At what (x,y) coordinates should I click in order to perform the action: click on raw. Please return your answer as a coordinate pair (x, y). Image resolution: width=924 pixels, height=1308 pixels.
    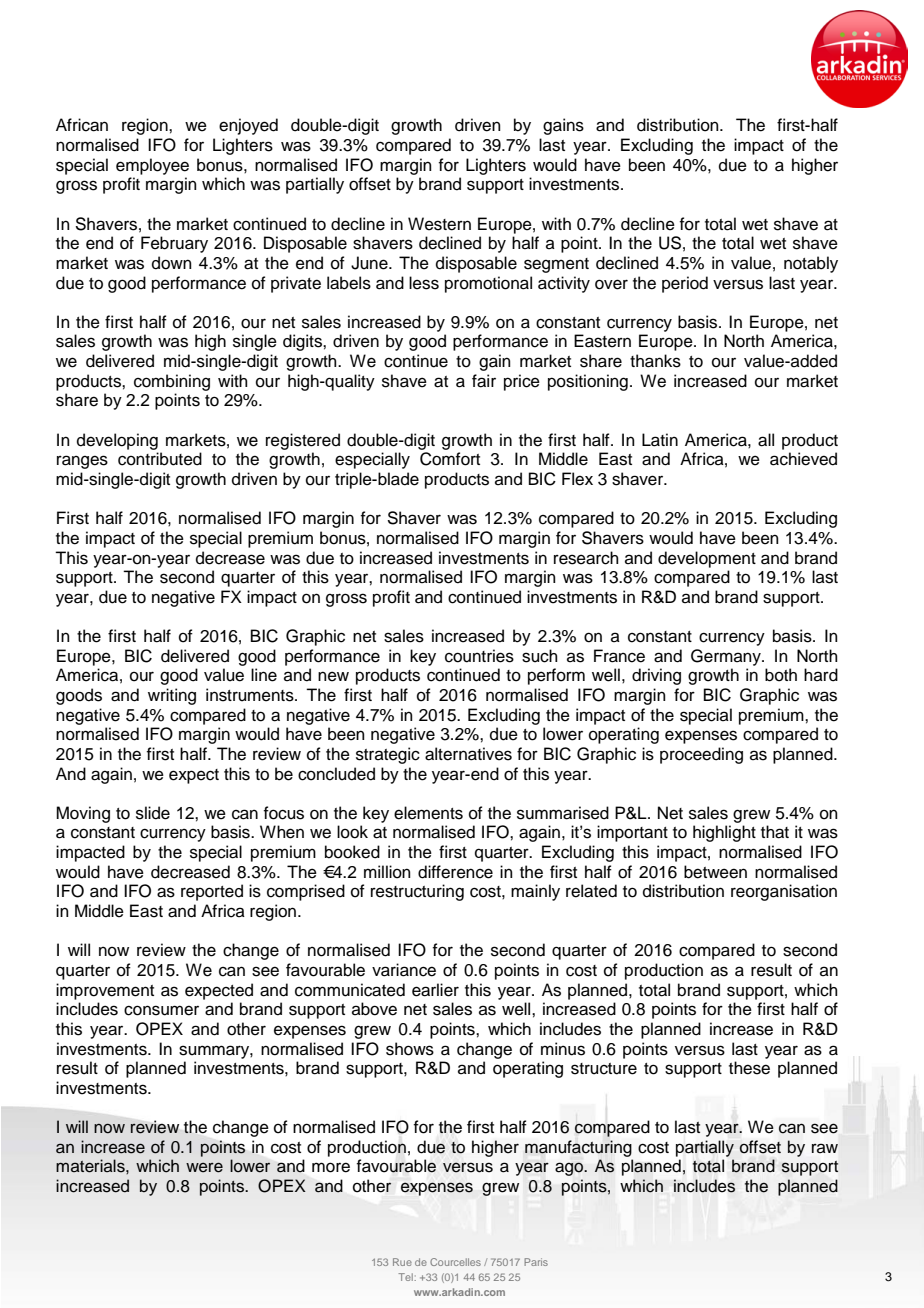
    Looking at the image, I should click on (825, 1148).
